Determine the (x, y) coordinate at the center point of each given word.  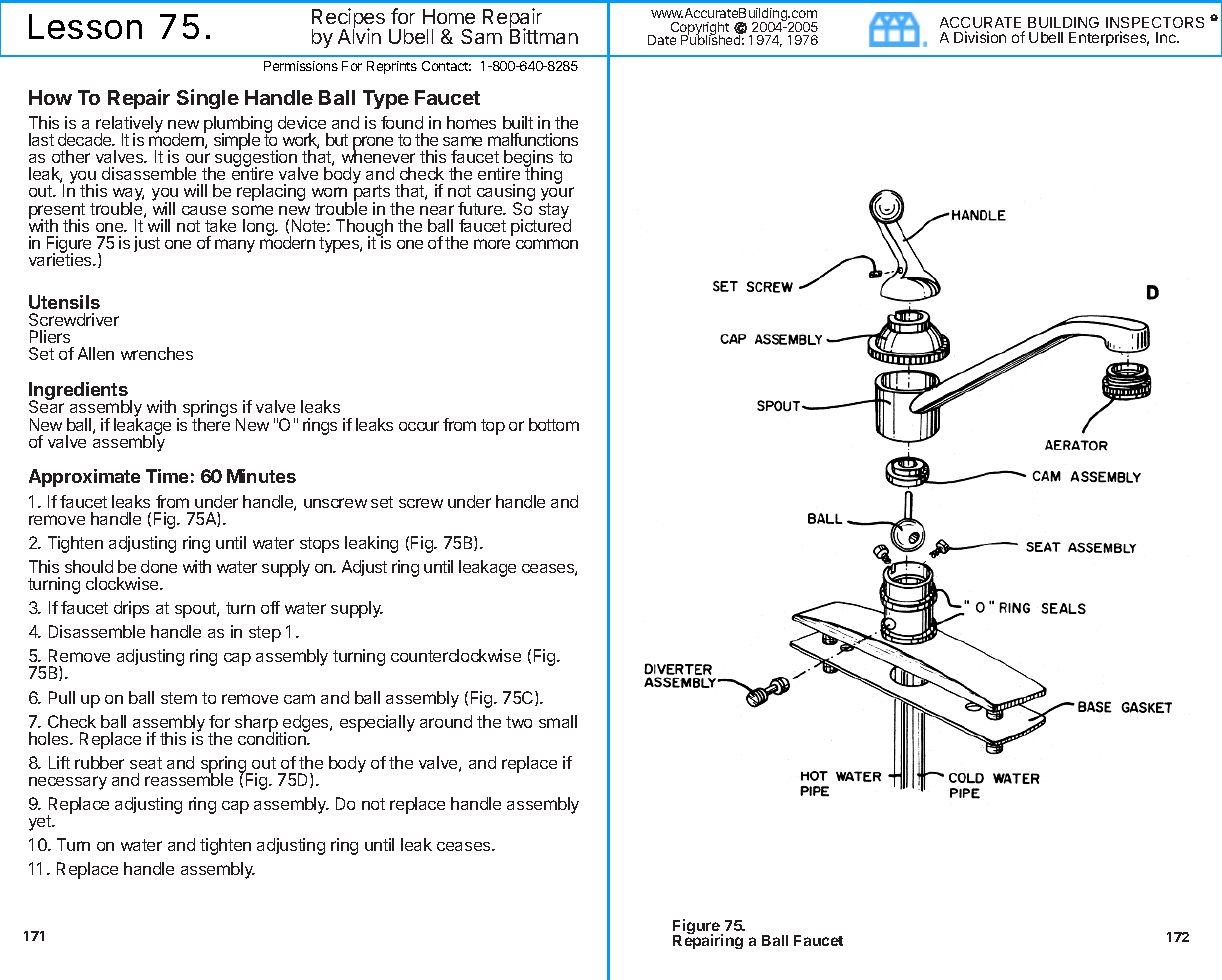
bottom (554, 424)
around (446, 721)
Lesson (85, 26)
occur (419, 426)
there (210, 423)
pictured (541, 226)
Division (980, 37)
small (558, 721)
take (220, 225)
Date (662, 40)
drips (131, 609)
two (519, 722)
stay (555, 212)
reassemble (189, 779)
